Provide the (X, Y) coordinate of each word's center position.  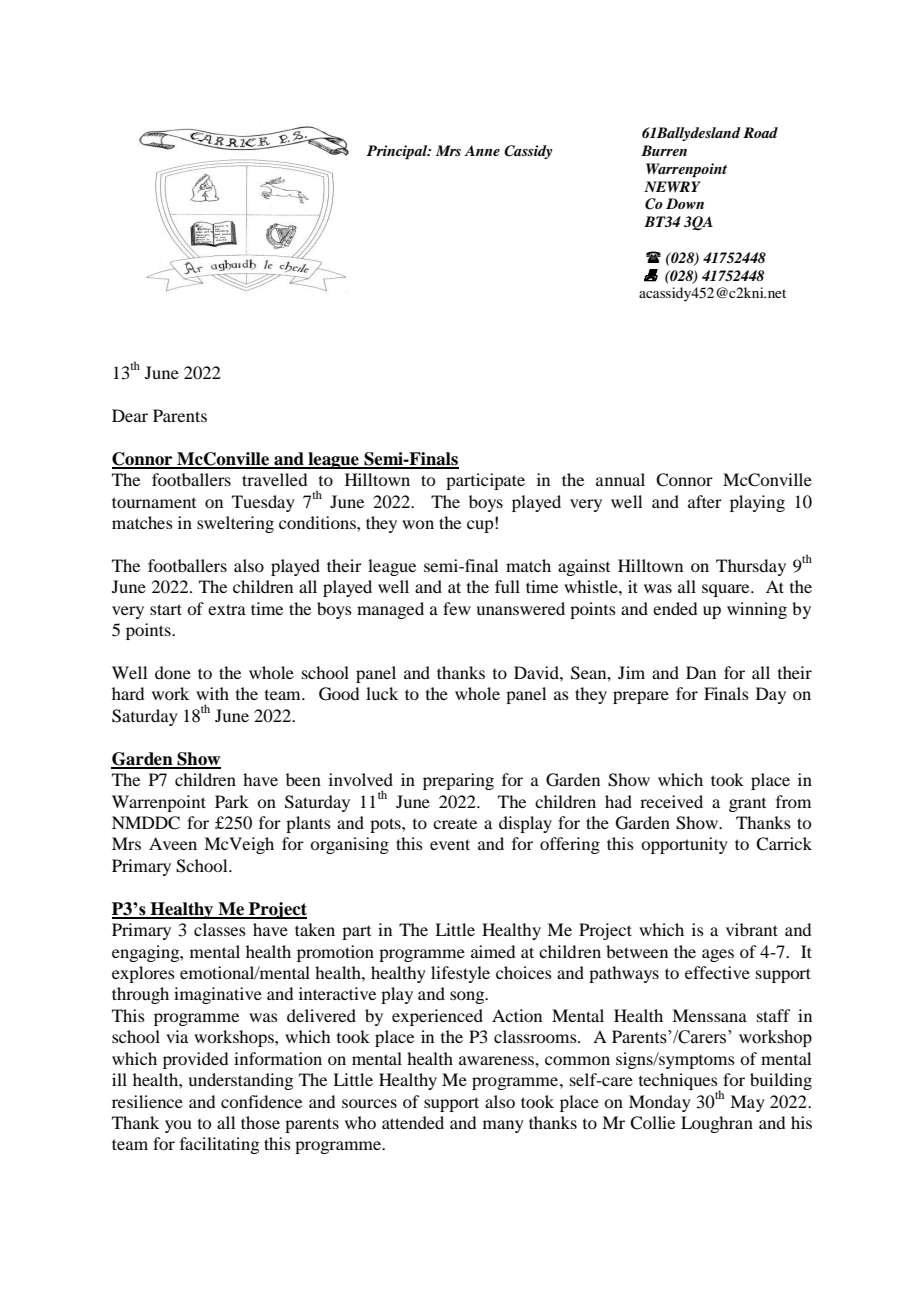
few (457, 608)
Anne (482, 150)
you (178, 1126)
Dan (701, 672)
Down (685, 203)
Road (760, 132)
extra (227, 609)
